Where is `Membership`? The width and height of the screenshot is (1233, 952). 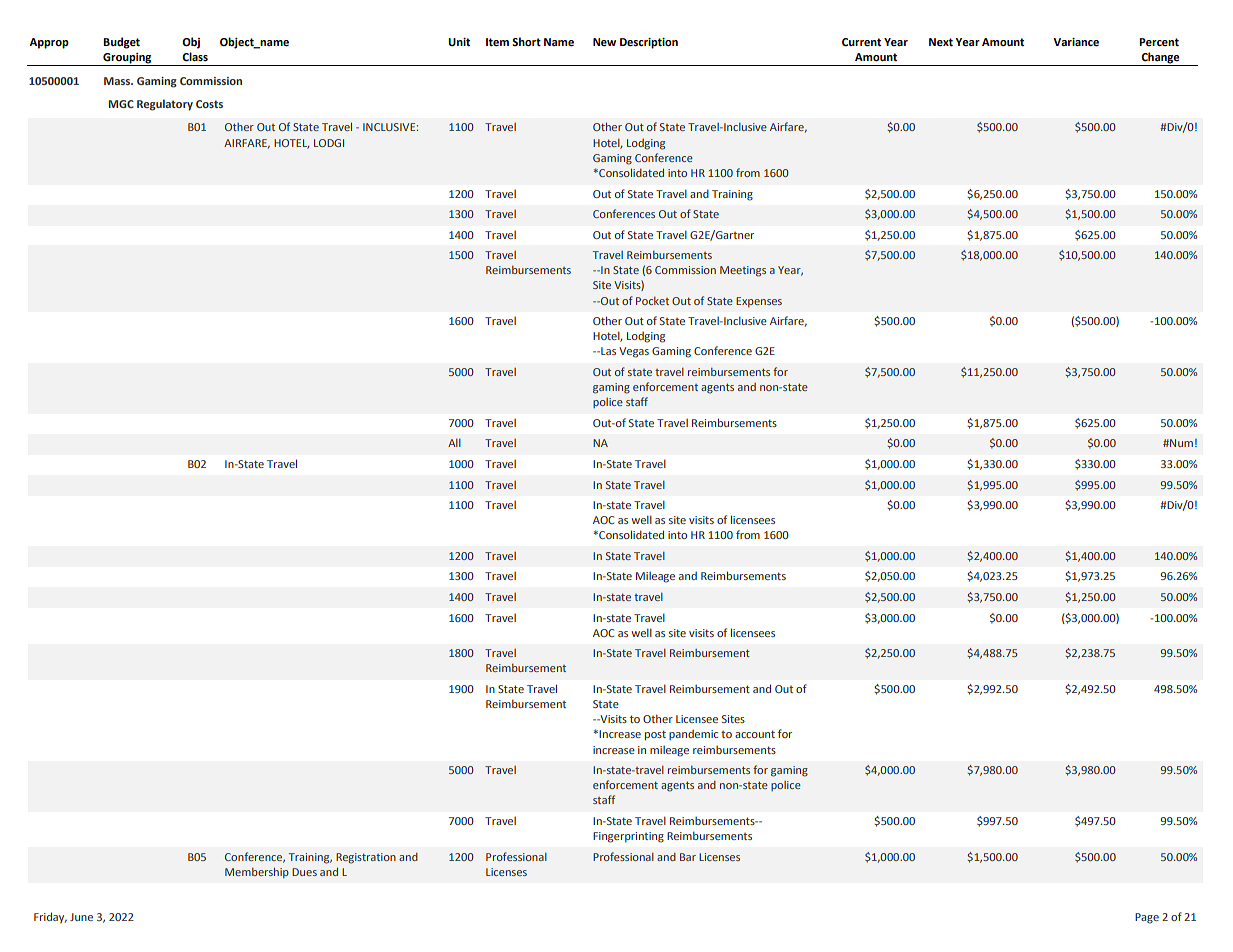 Membership is located at coordinates (257, 873).
